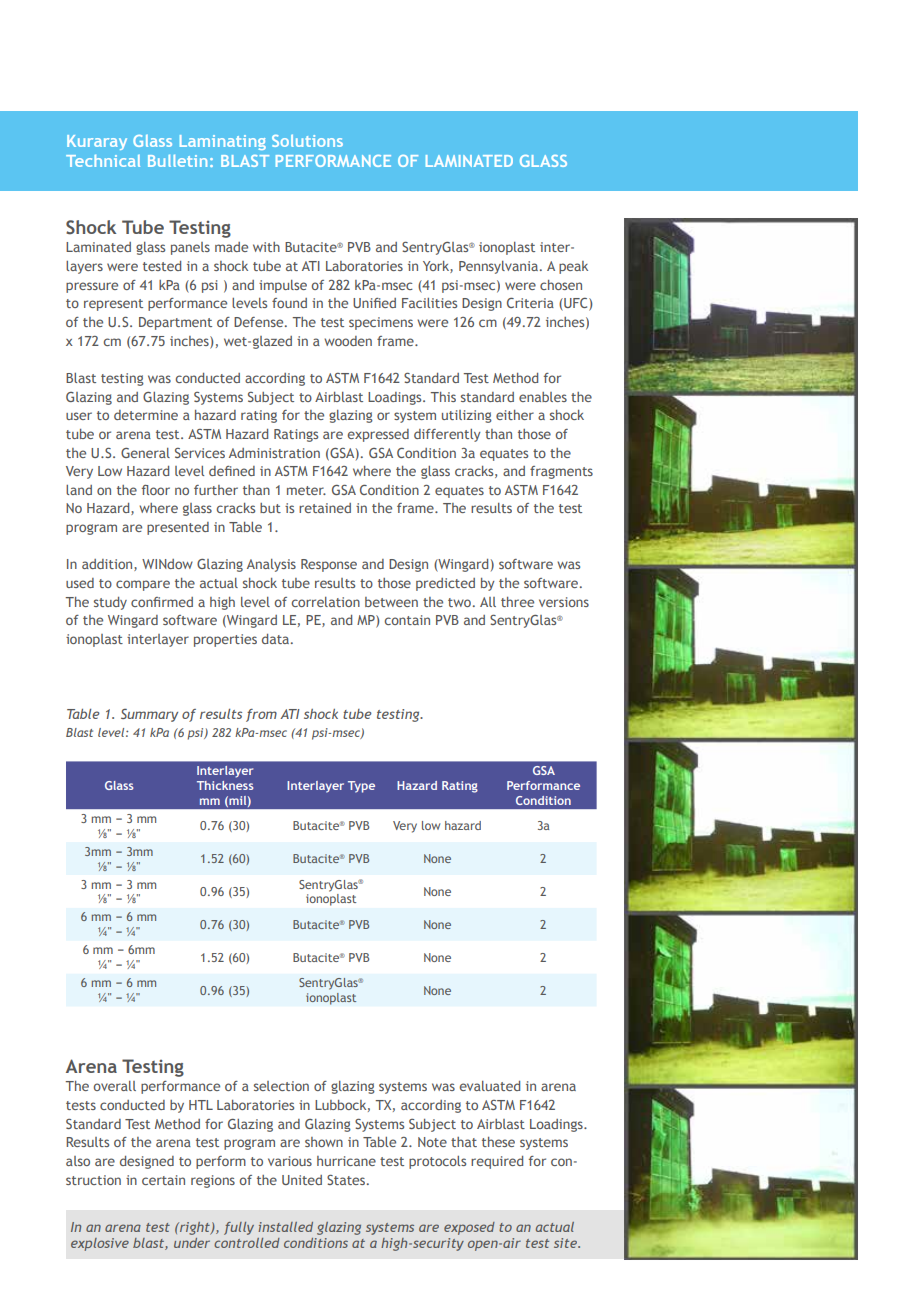  I want to click on certain, so click(163, 1180).
